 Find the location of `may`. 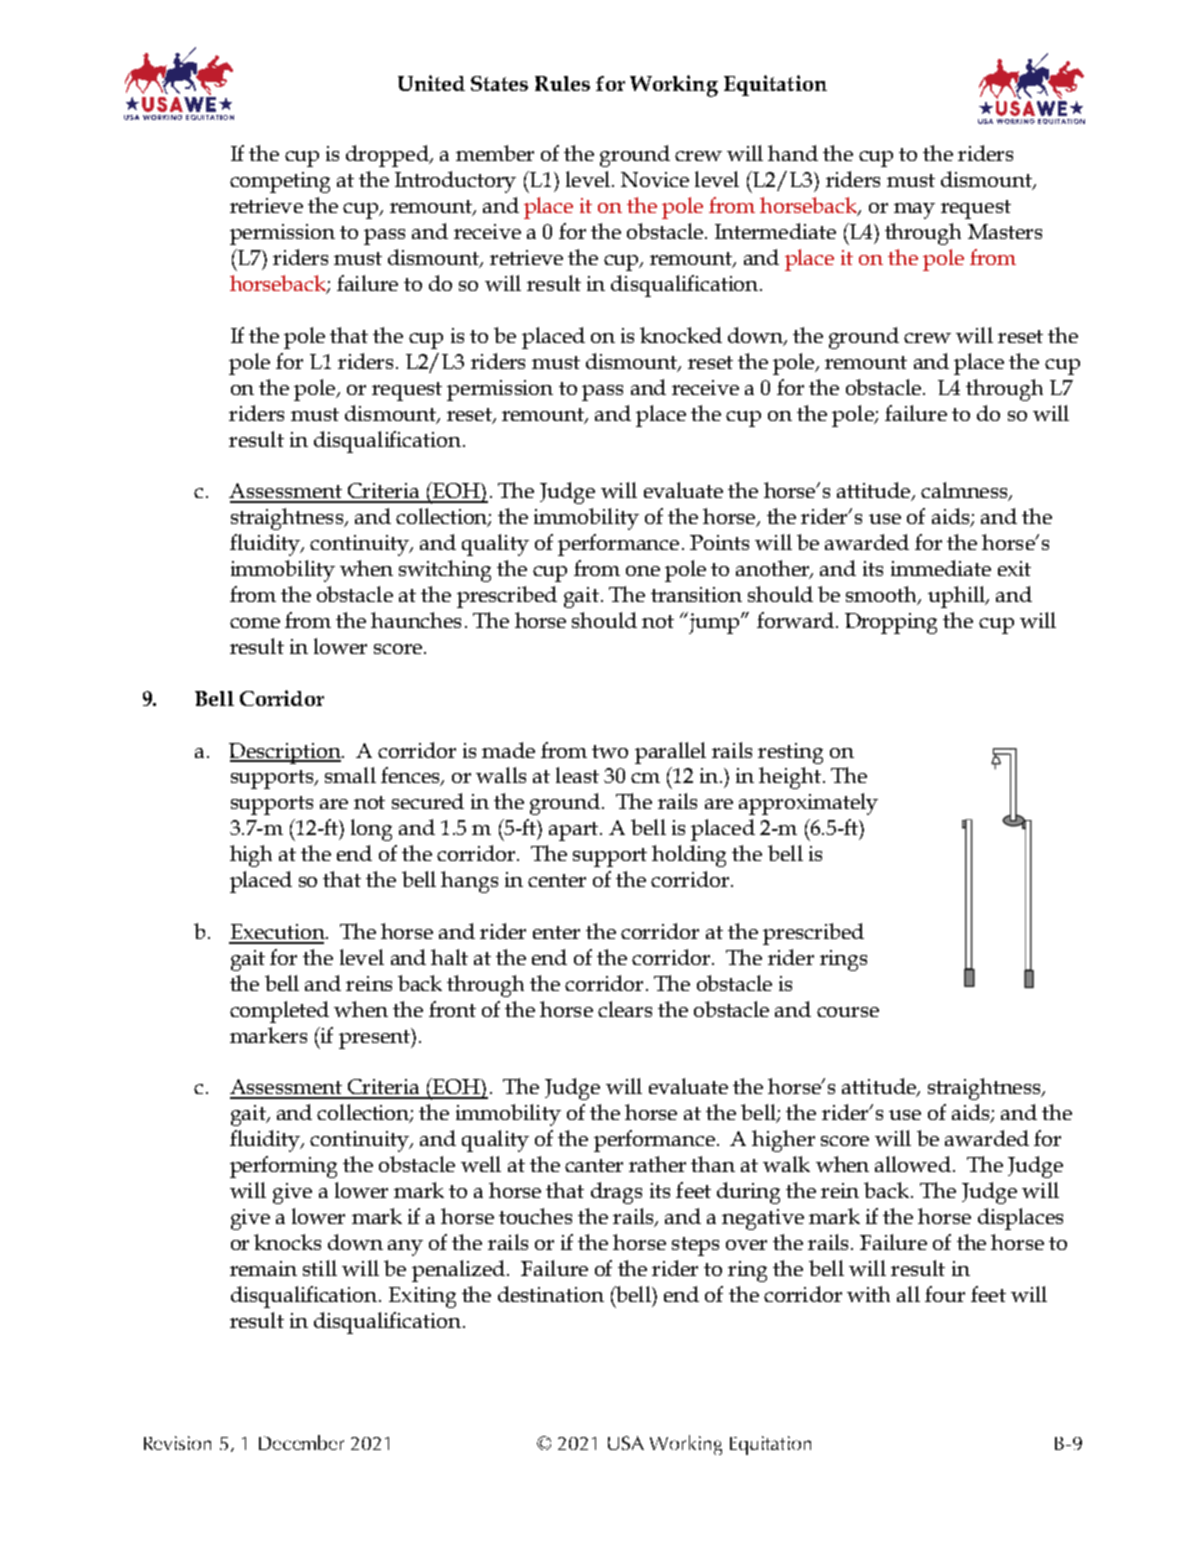

may is located at coordinates (914, 211).
